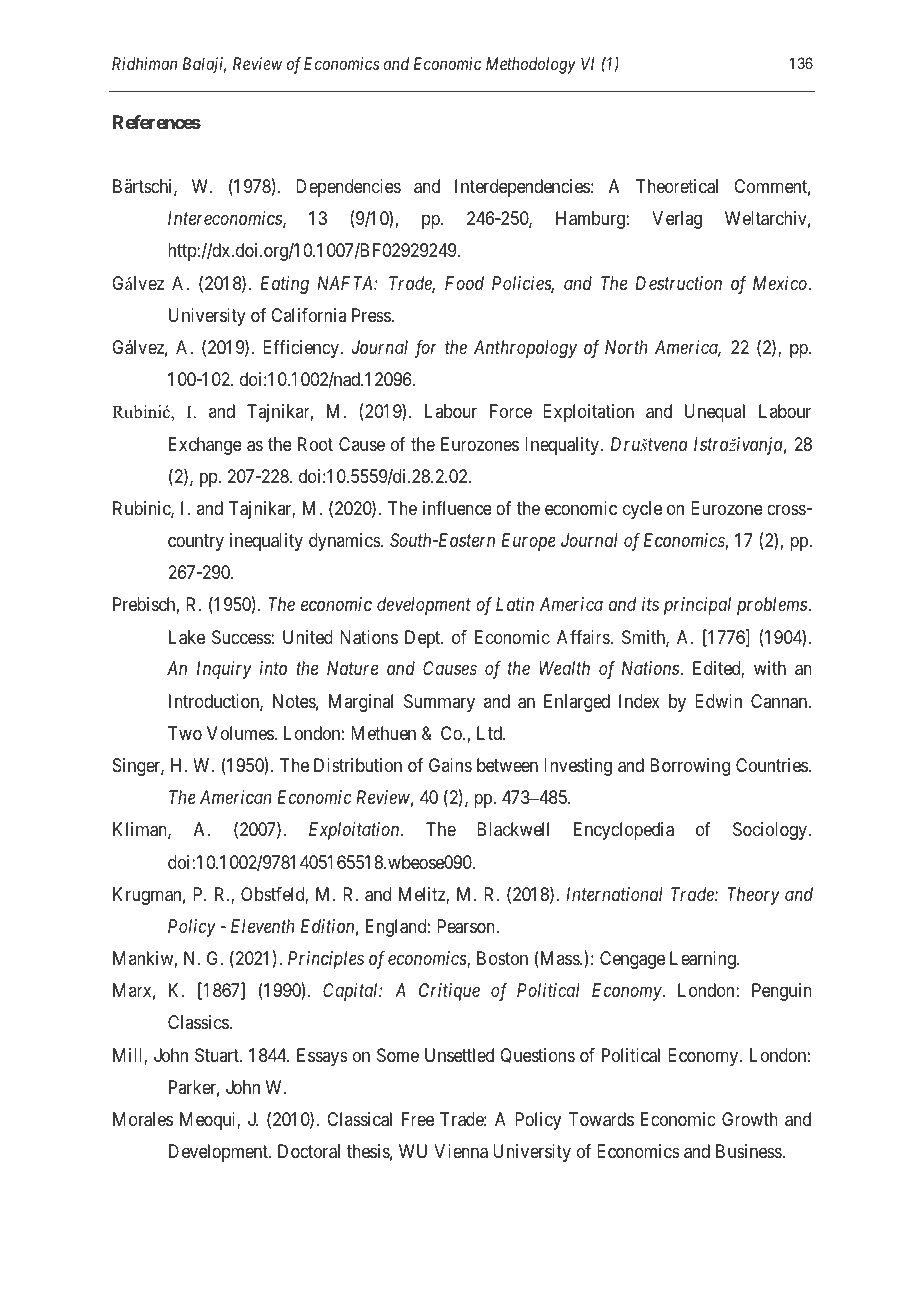  I want to click on Stuart, so click(218, 1055).
